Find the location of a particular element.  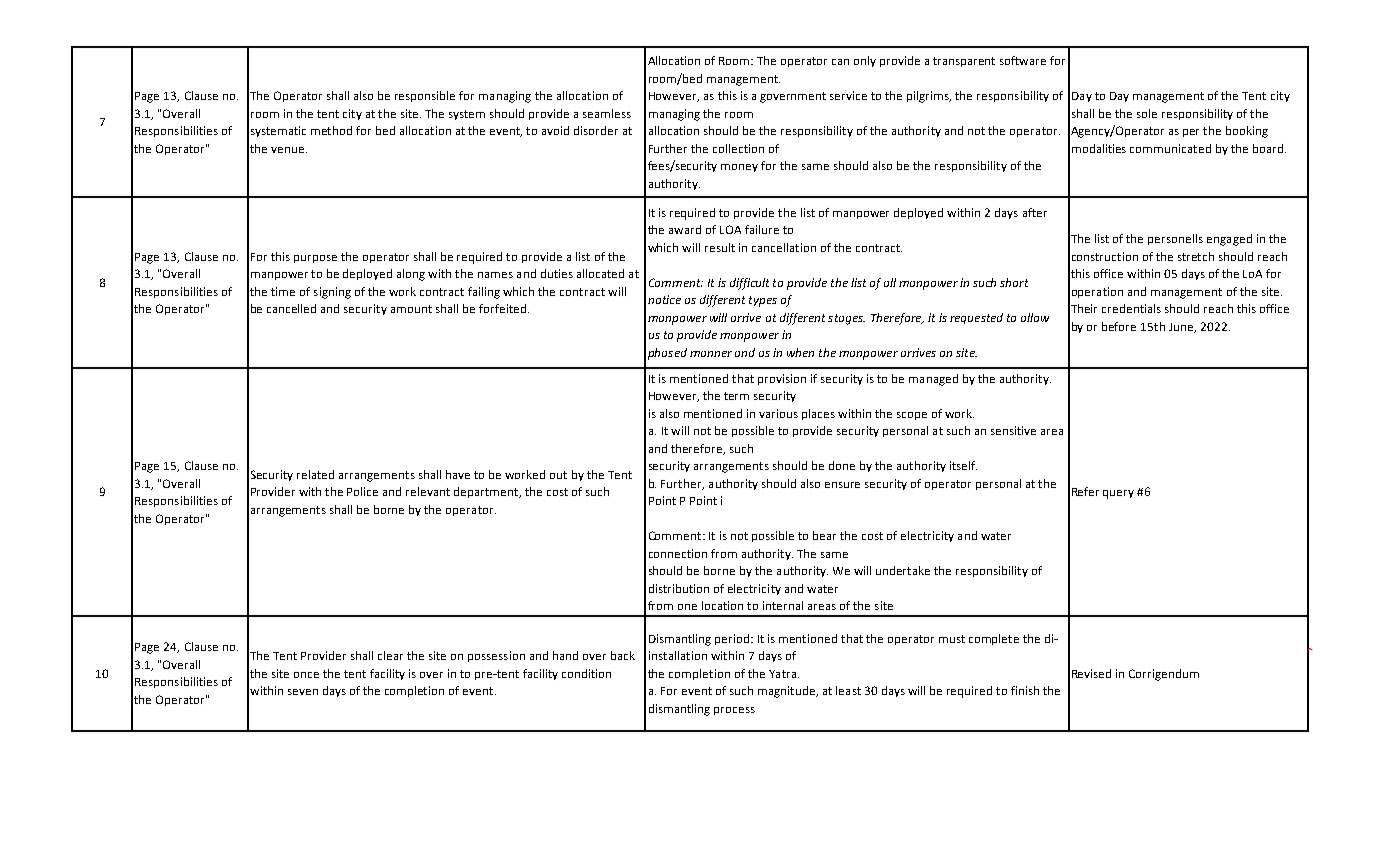

magnitude is located at coordinates (787, 692).
